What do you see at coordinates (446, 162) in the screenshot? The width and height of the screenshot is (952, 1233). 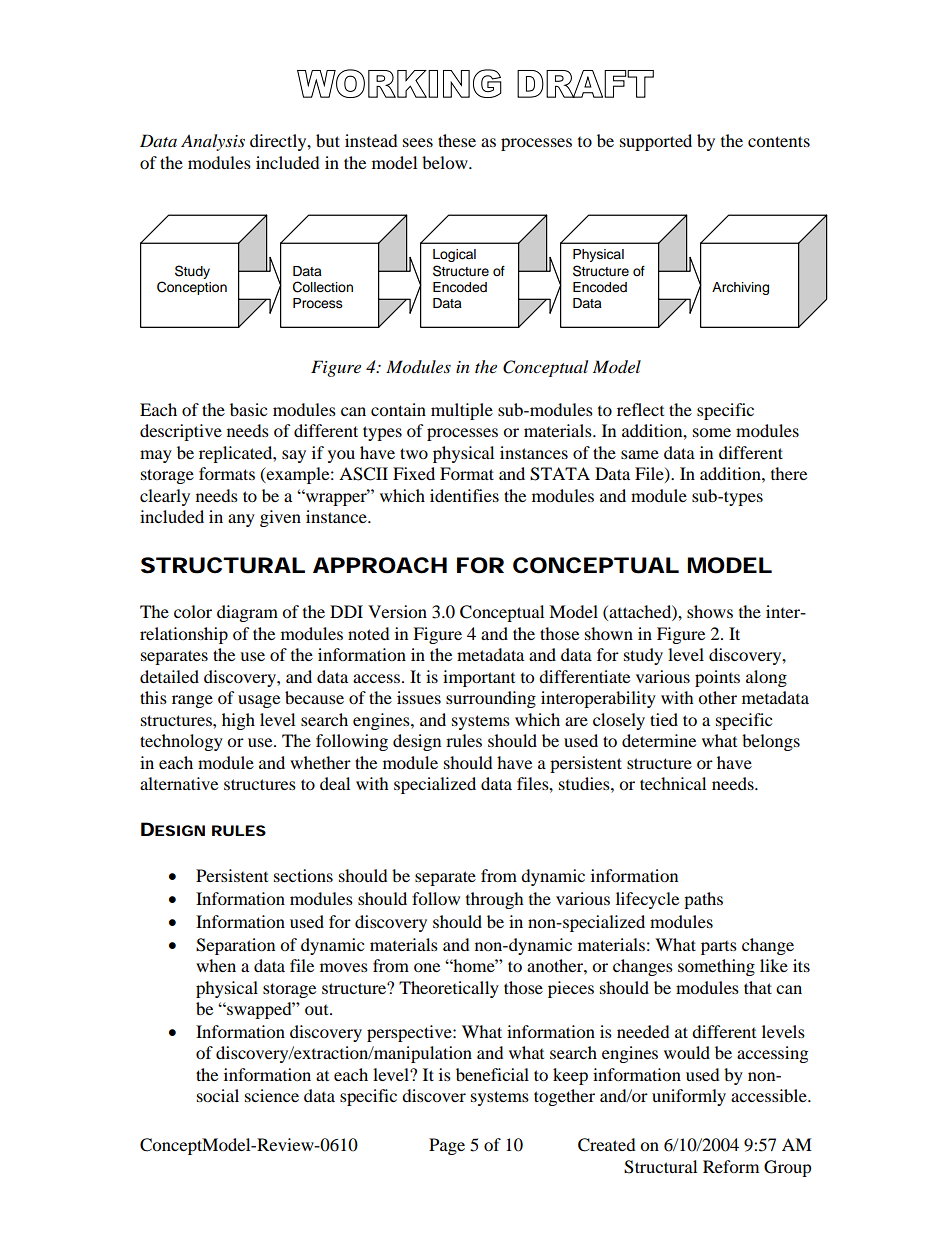 I see `below` at bounding box center [446, 162].
